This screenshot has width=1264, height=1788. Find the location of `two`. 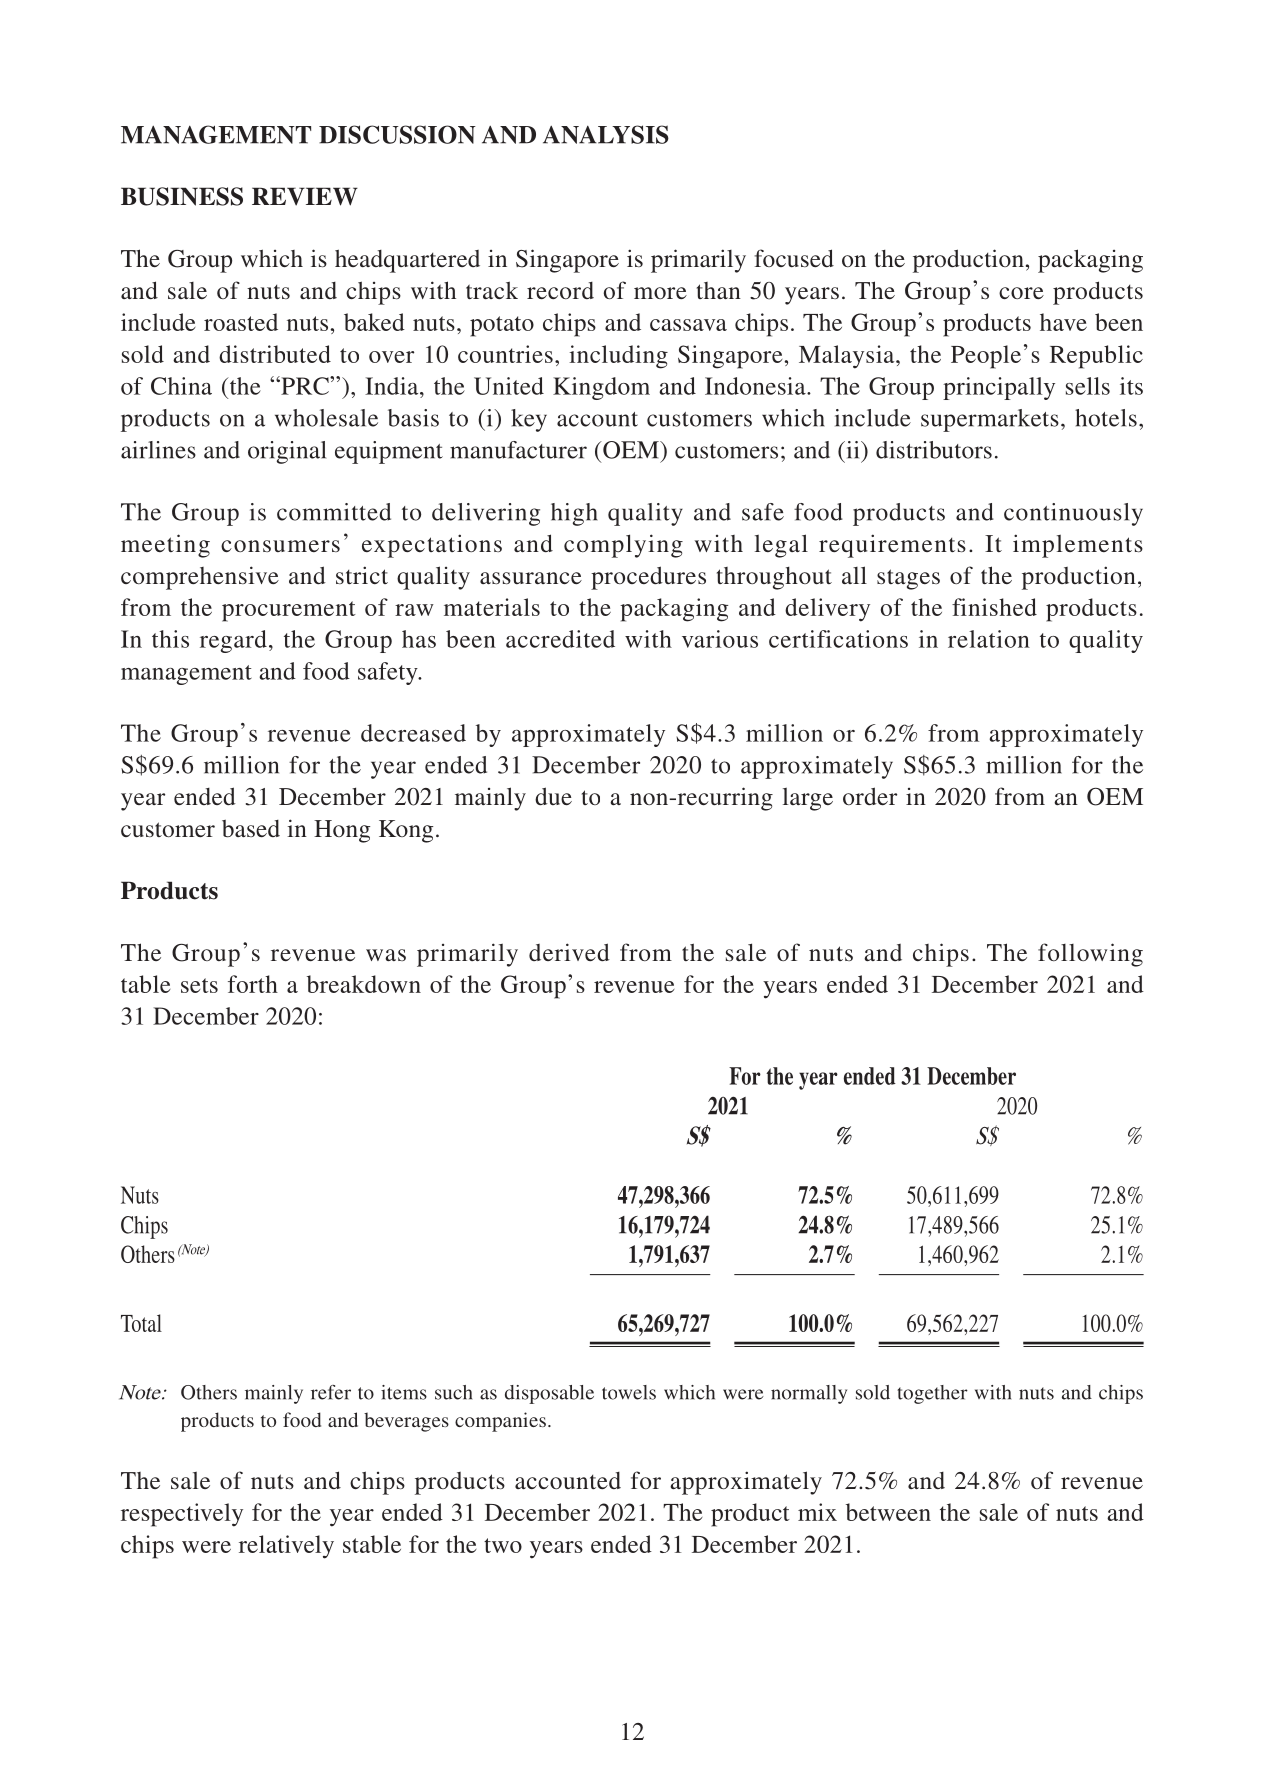

two is located at coordinates (503, 1545).
